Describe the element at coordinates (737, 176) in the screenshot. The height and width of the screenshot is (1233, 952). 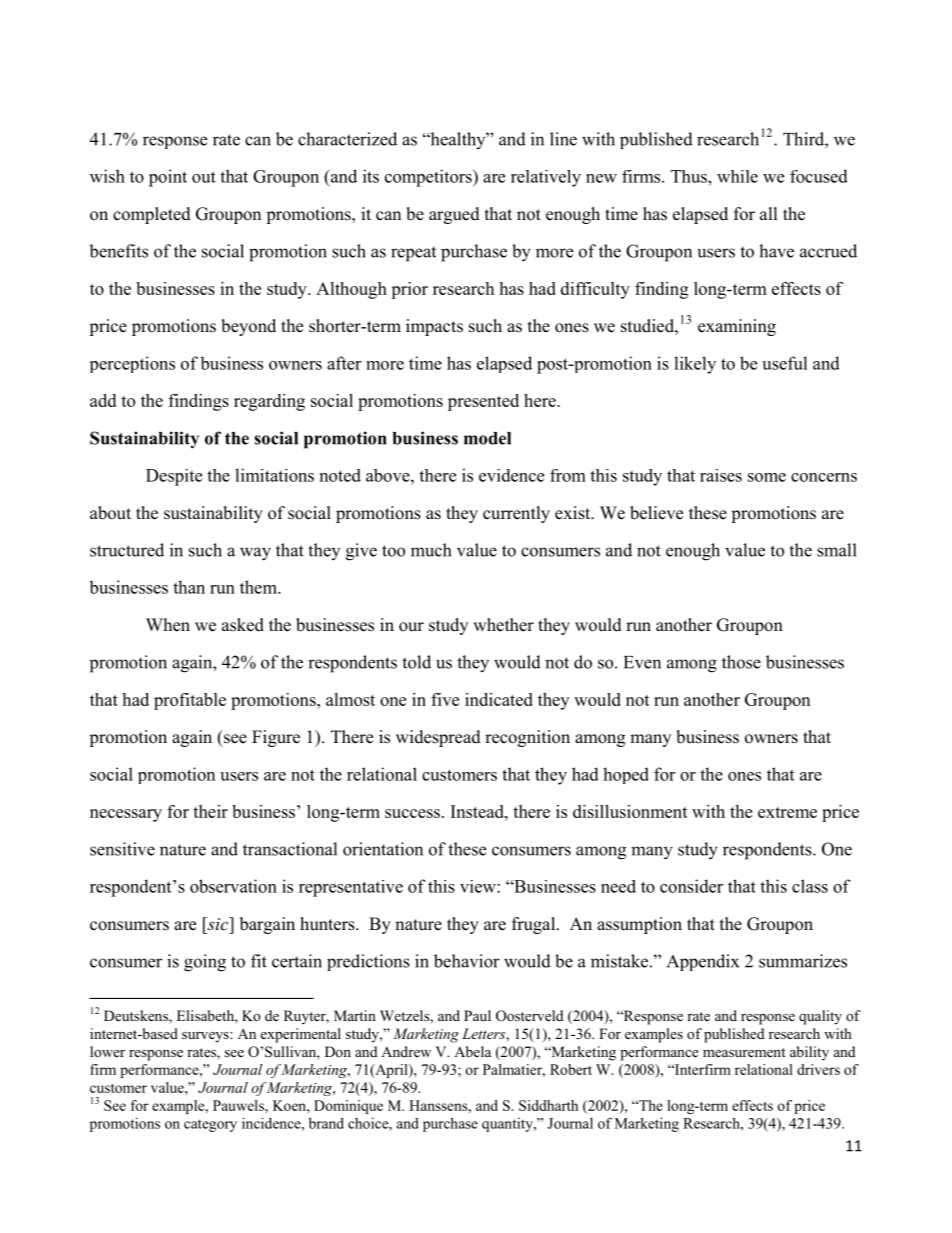
I see `while` at that location.
